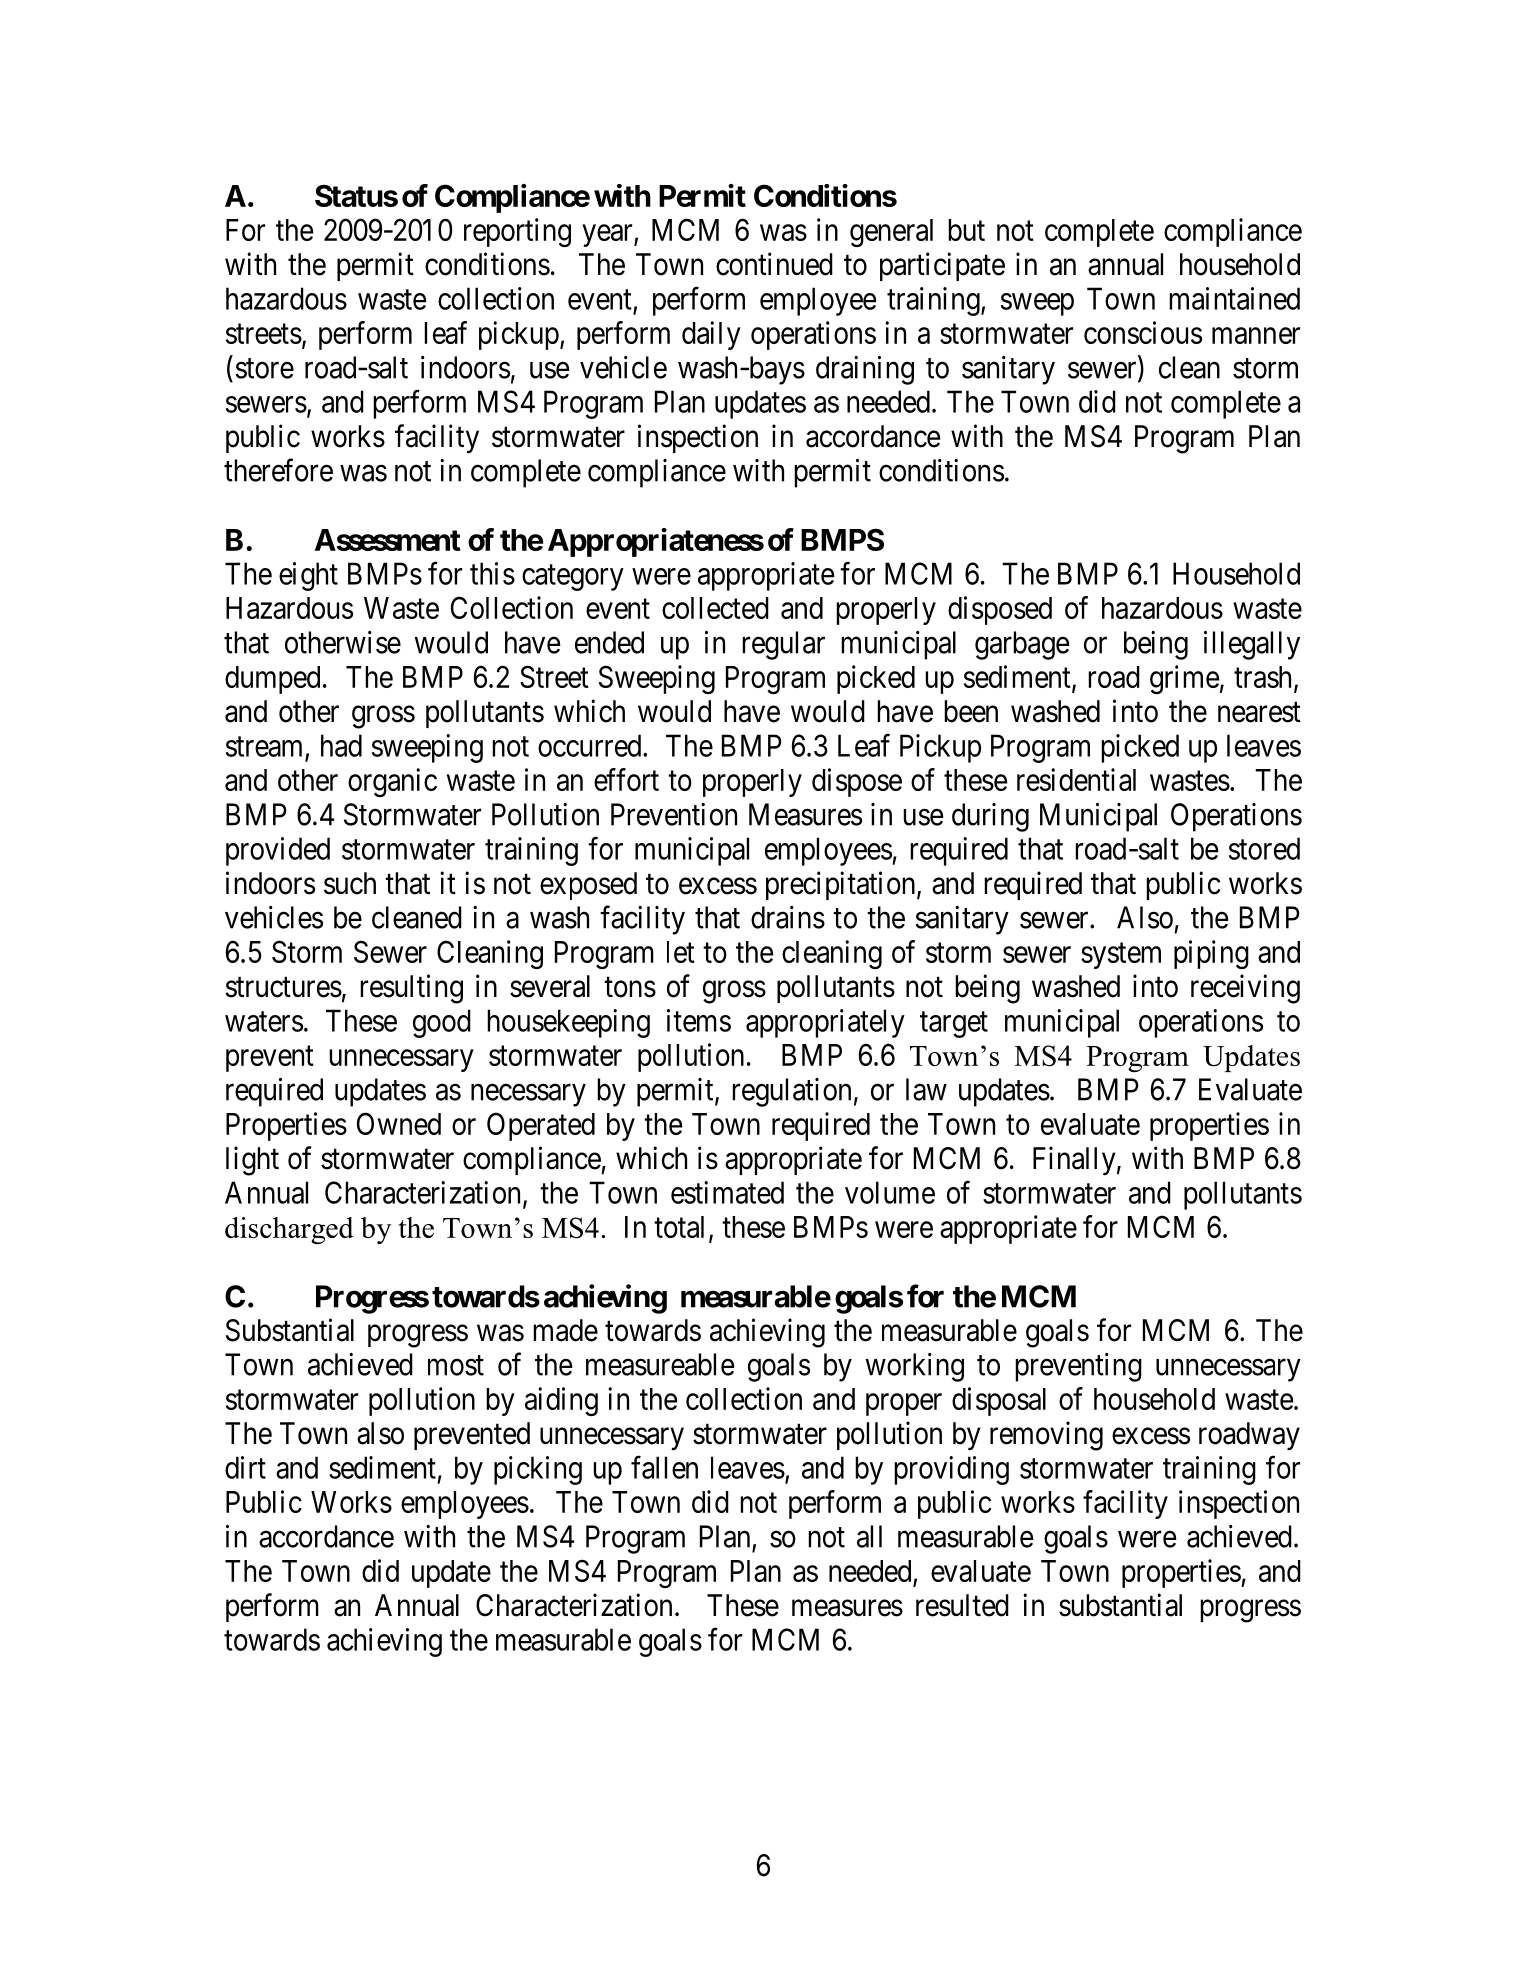  What do you see at coordinates (245, 1467) in the screenshot?
I see `dirt` at bounding box center [245, 1467].
